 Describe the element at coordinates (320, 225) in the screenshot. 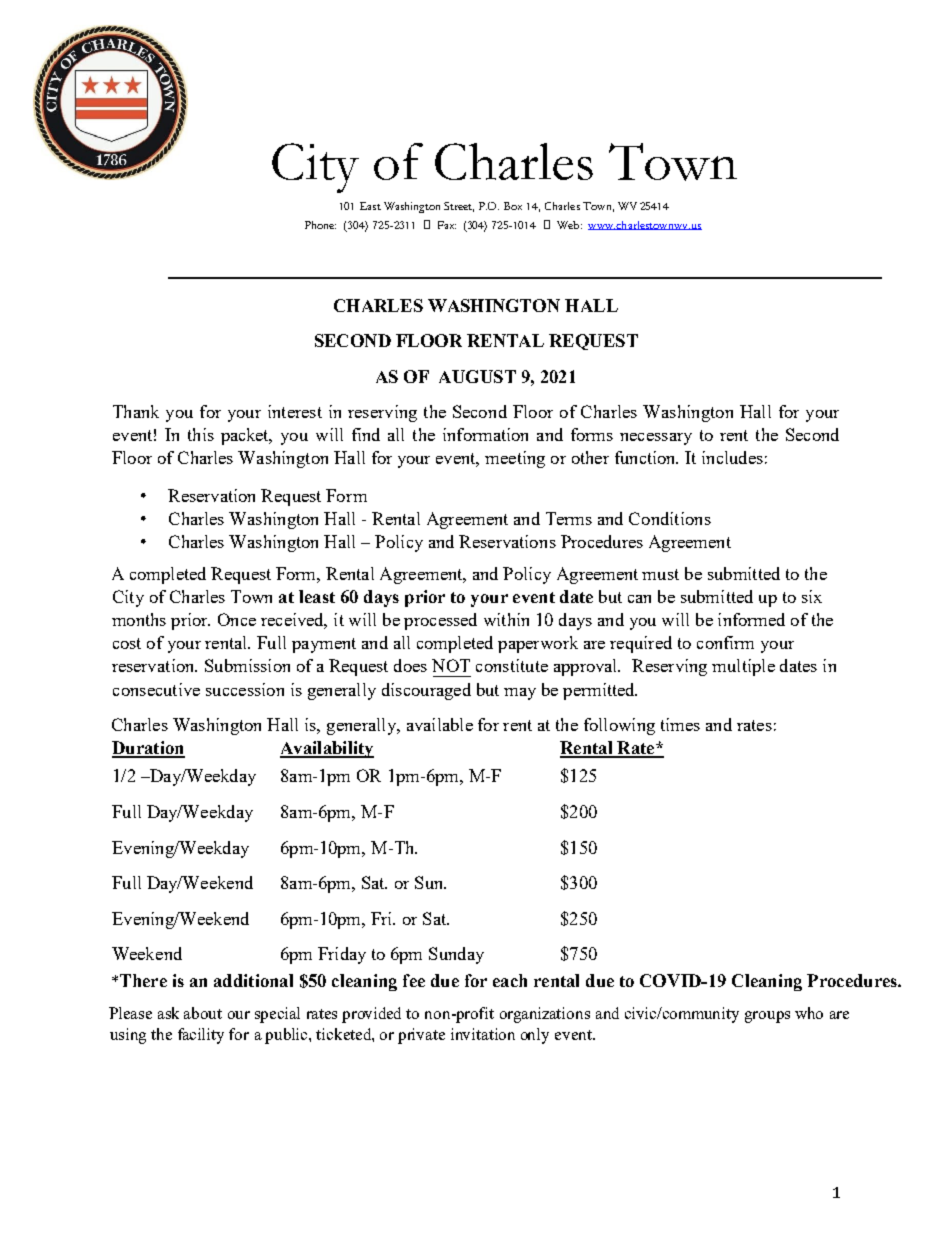

I see `Phone` at that location.
